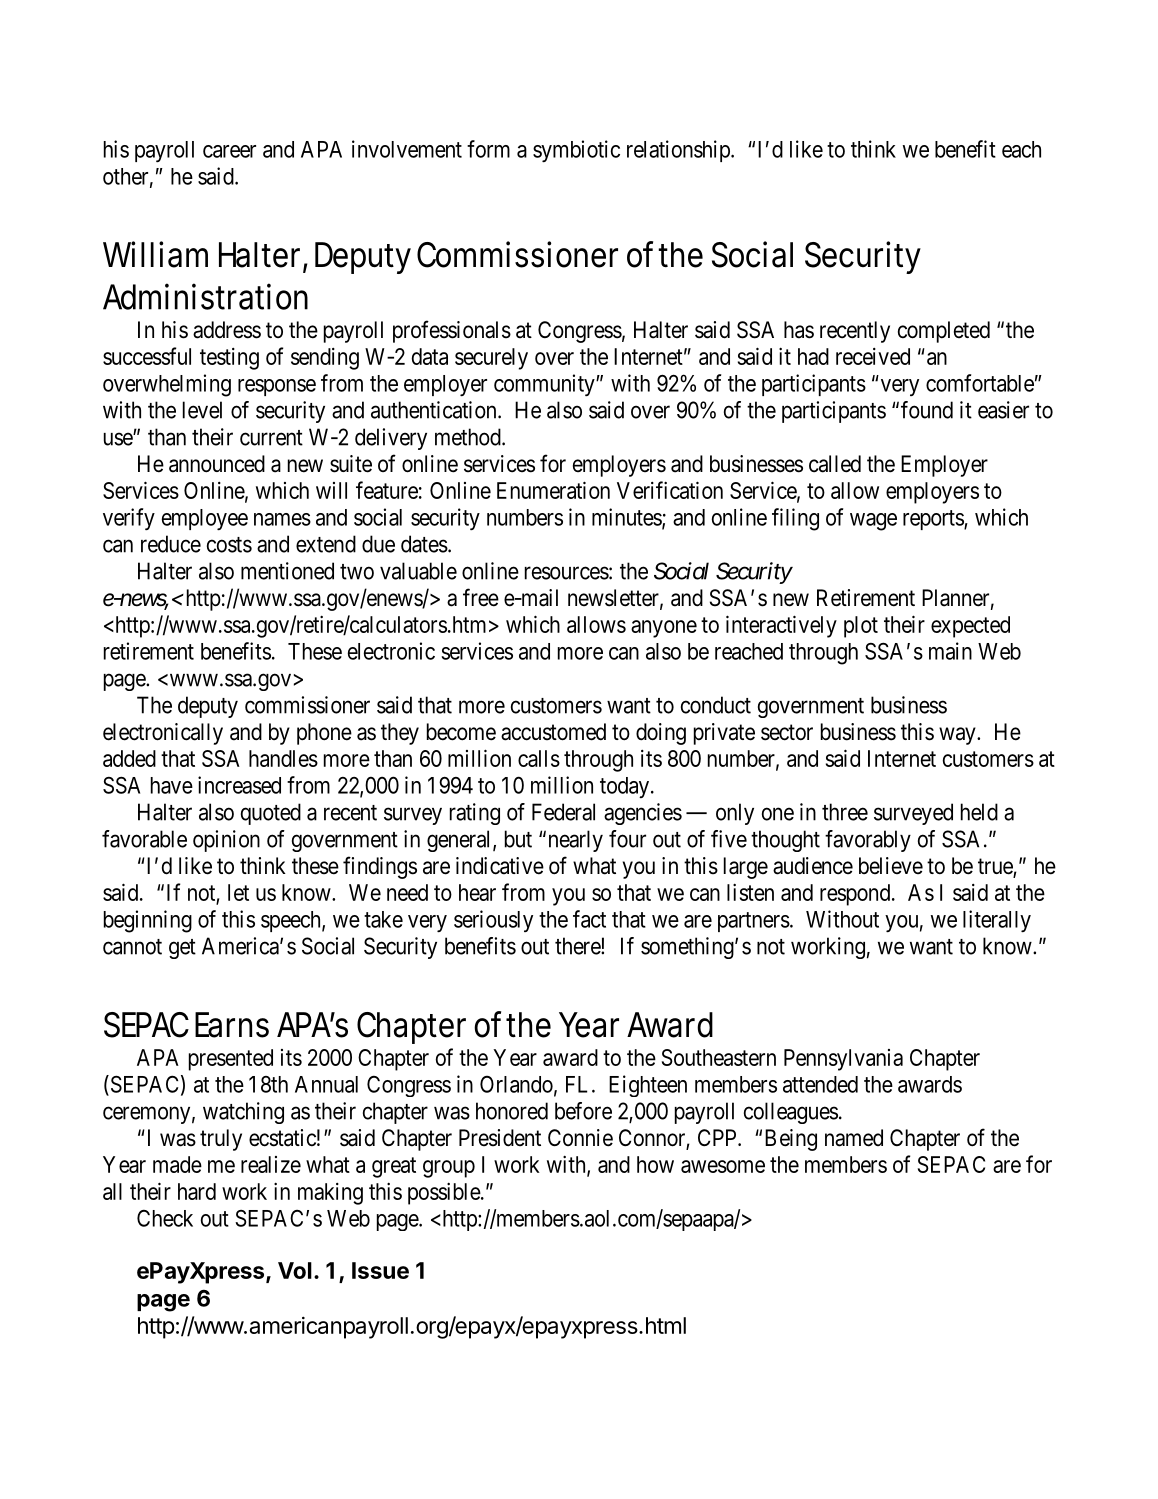  What do you see at coordinates (854, 1138) in the screenshot?
I see `named` at bounding box center [854, 1138].
